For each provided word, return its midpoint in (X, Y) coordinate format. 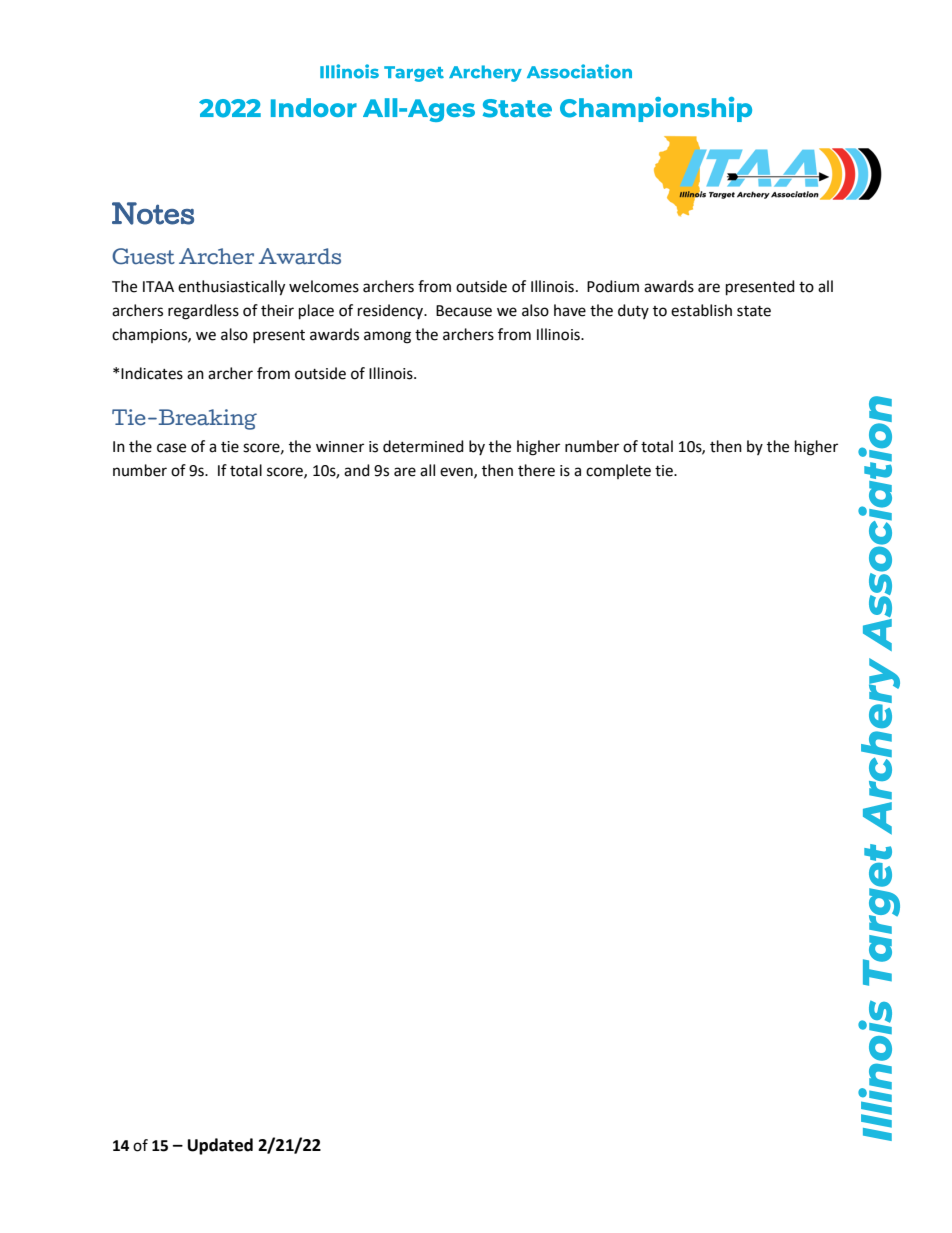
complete (618, 471)
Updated (220, 1146)
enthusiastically (231, 288)
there (536, 470)
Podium (613, 286)
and (357, 470)
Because (464, 311)
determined (423, 446)
